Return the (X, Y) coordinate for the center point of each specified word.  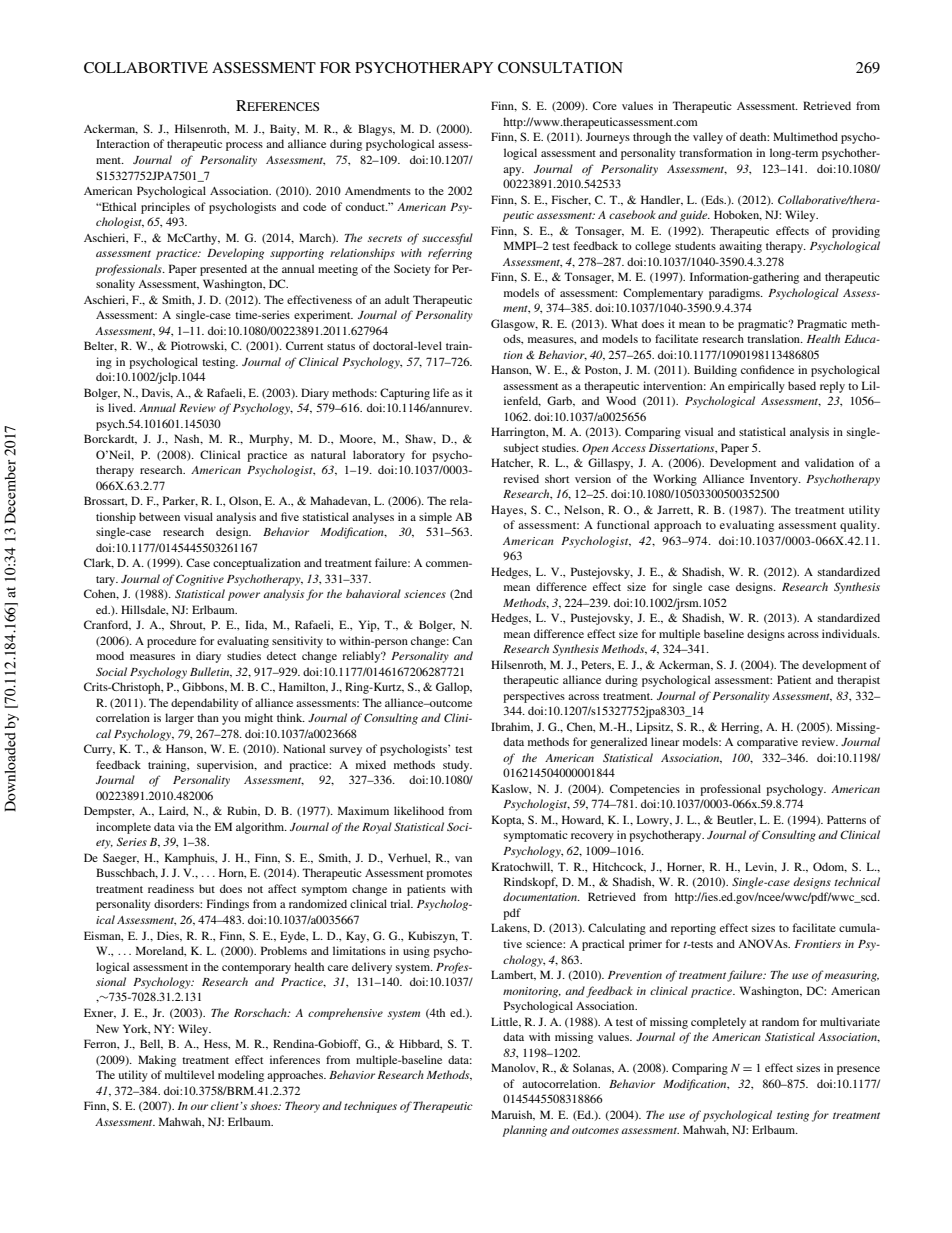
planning (524, 1131)
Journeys (608, 138)
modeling (241, 1076)
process (244, 146)
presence (858, 1070)
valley (708, 138)
